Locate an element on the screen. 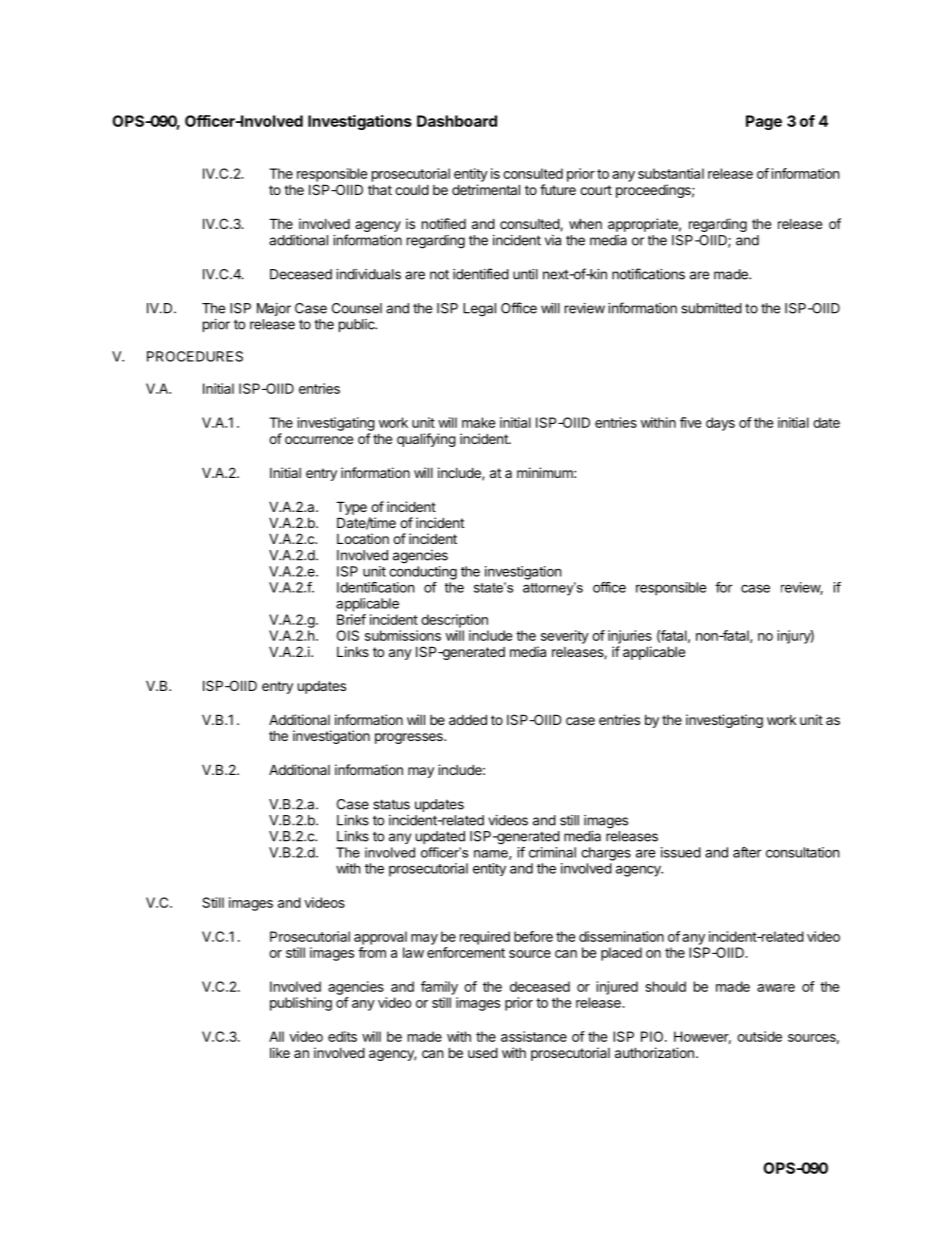 Image resolution: width=952 pixels, height=1233 pixels. detrimental is located at coordinates (486, 189).
